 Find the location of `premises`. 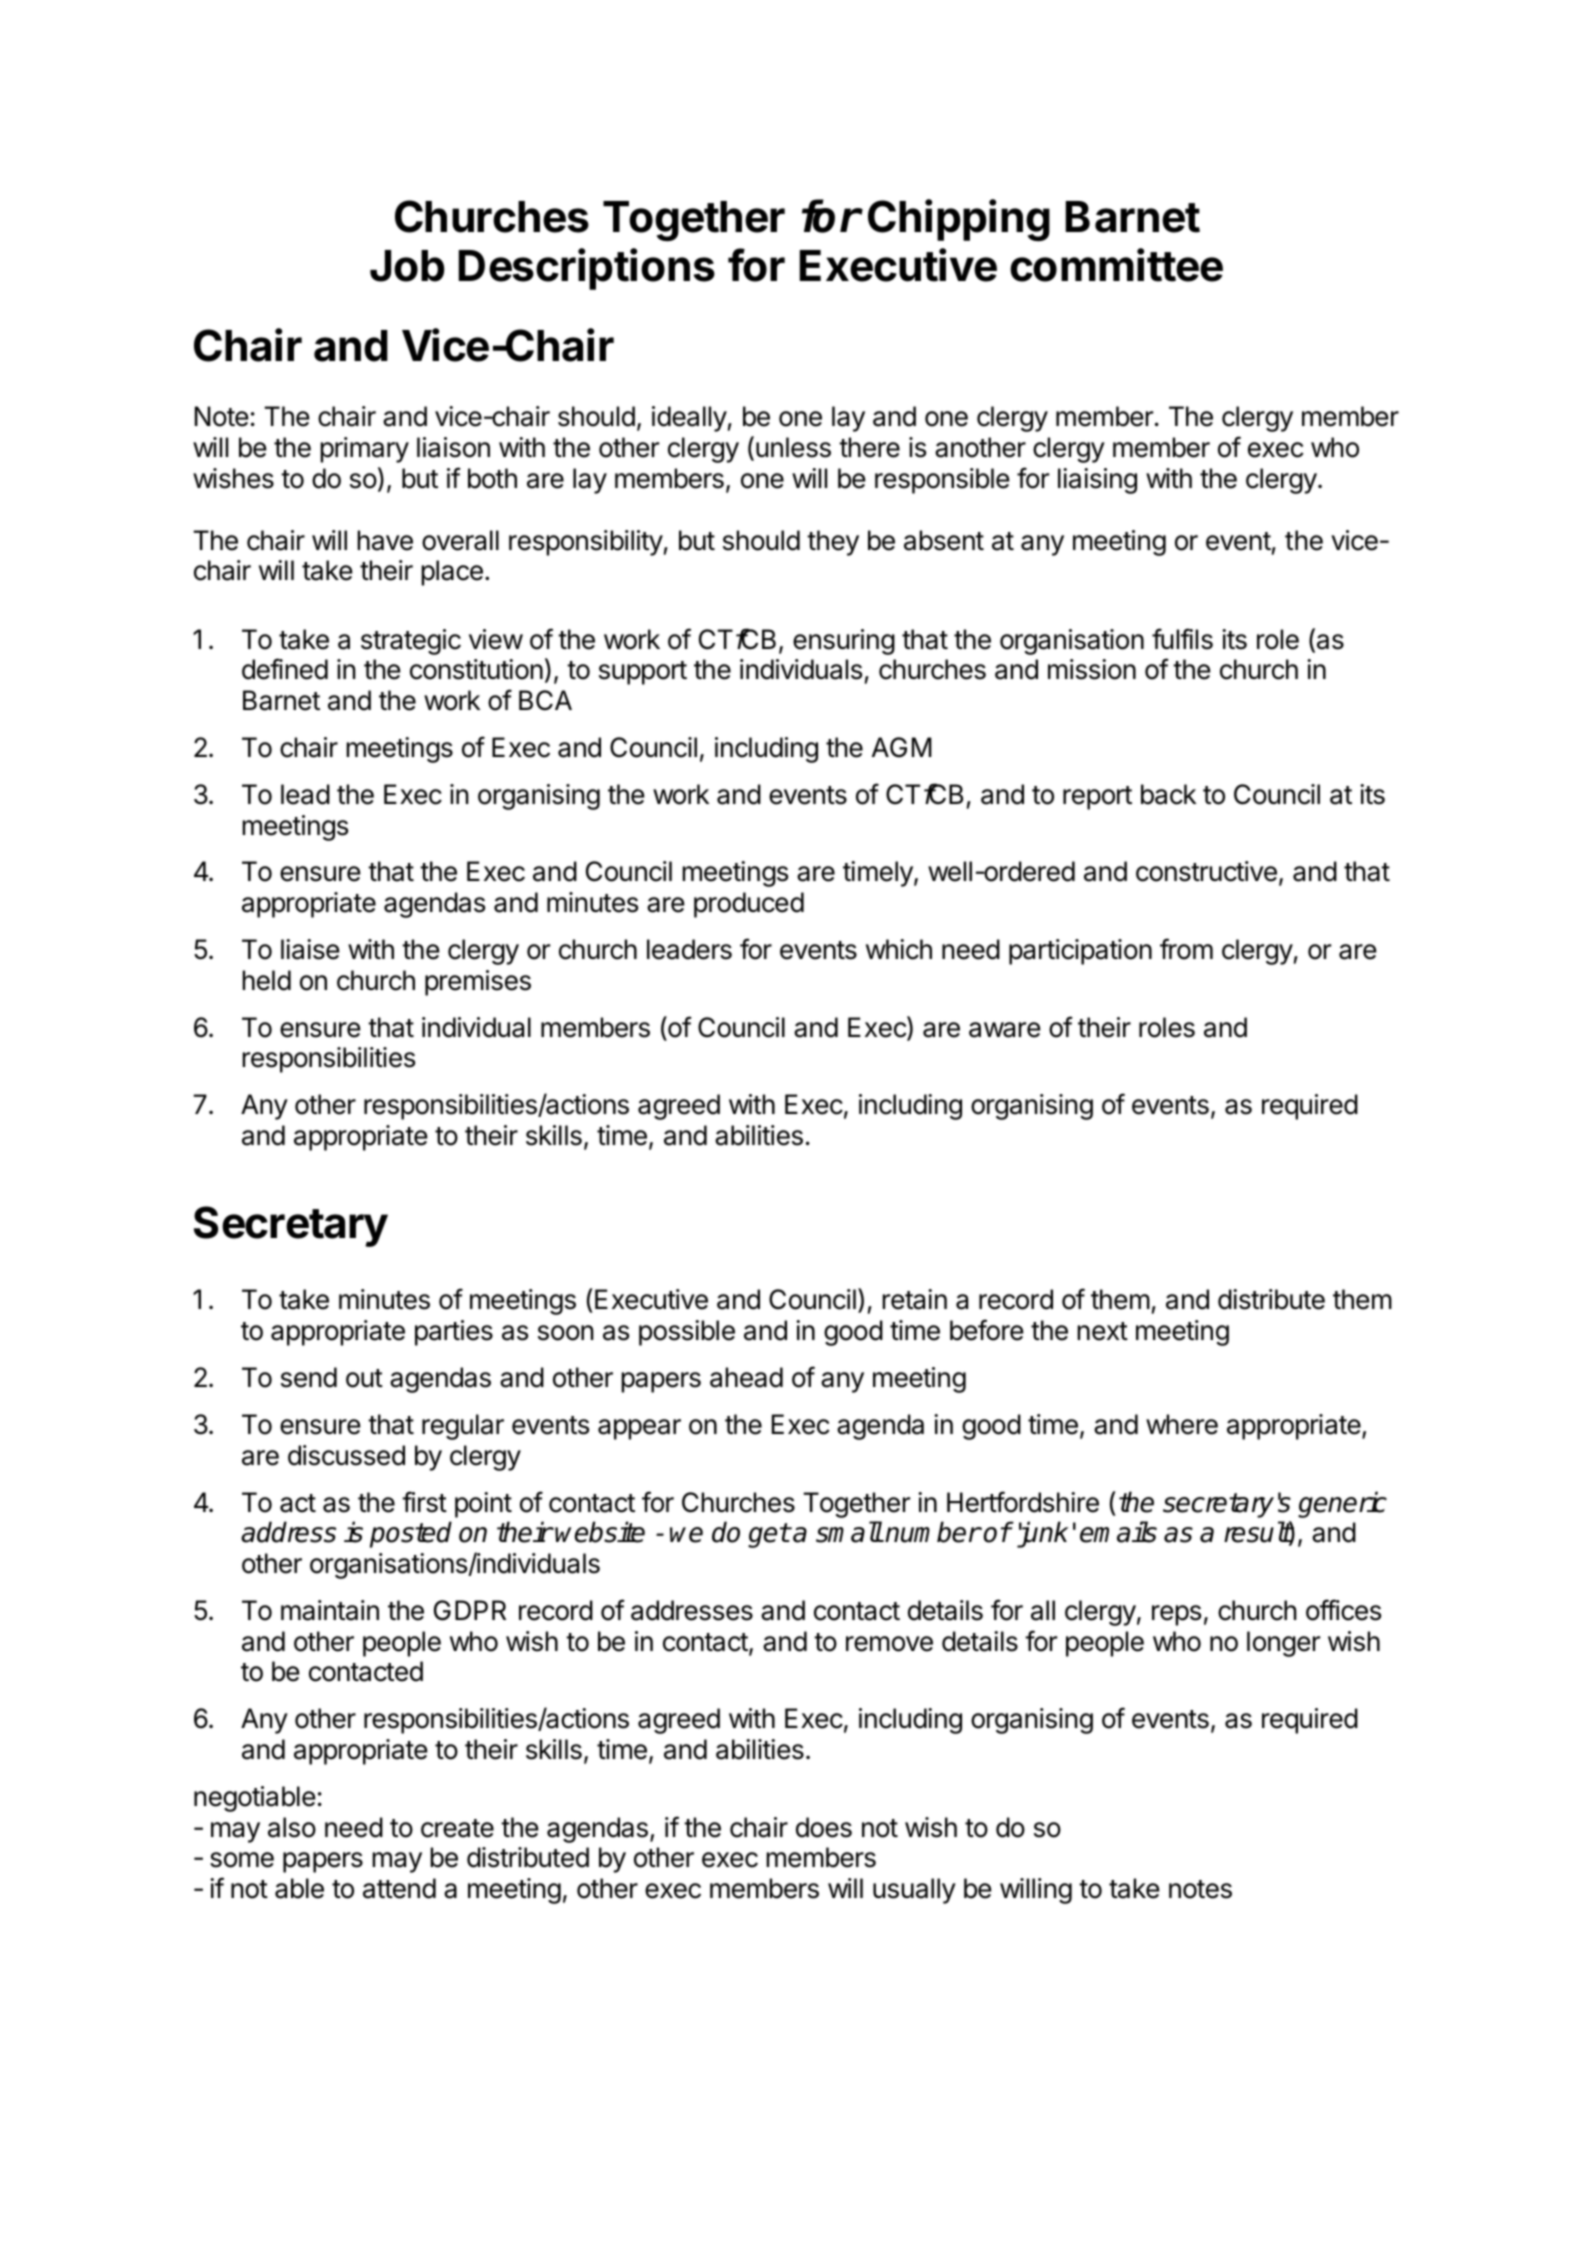

premises is located at coordinates (478, 983).
